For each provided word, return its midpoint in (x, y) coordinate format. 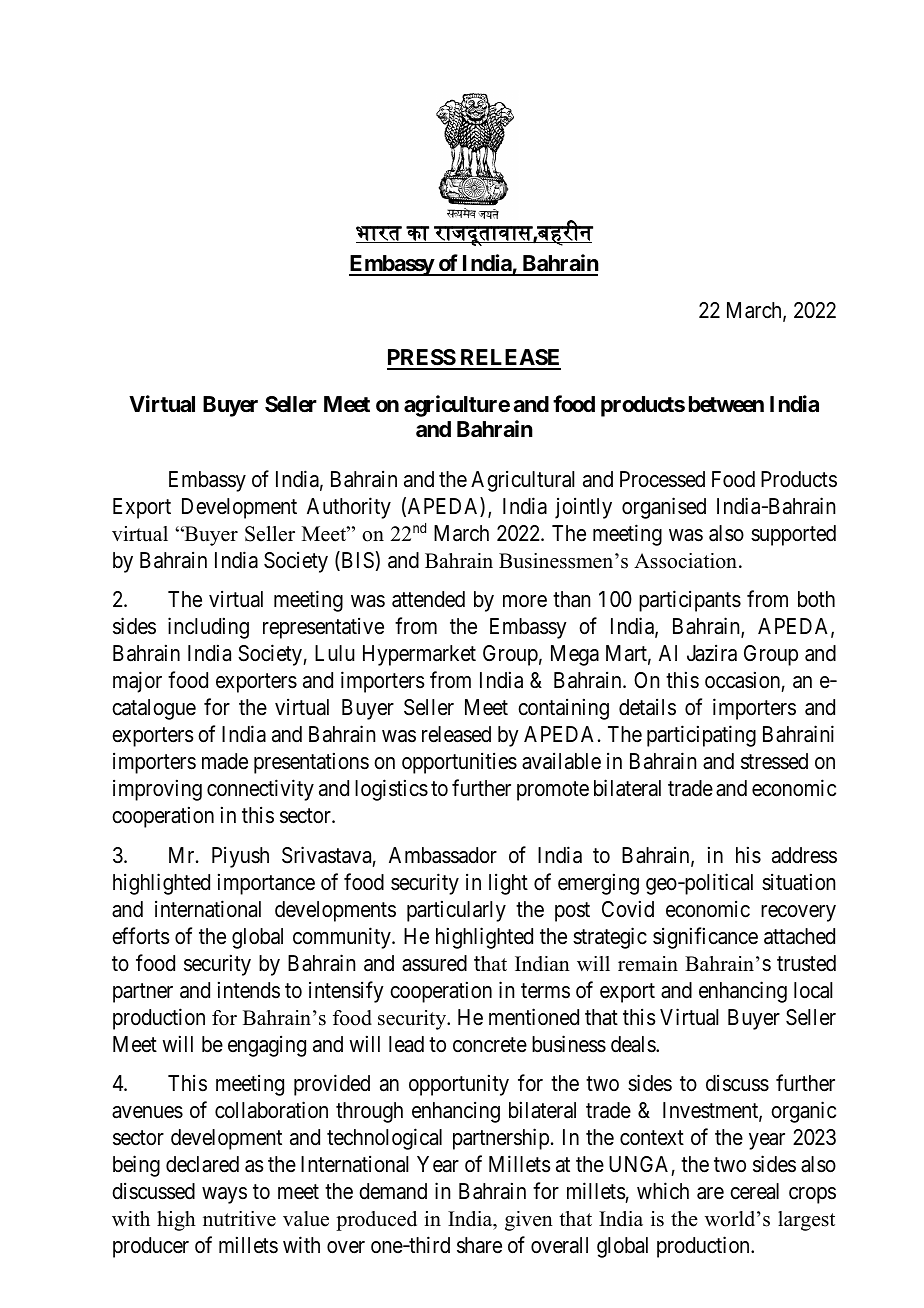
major (137, 682)
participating (701, 736)
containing (563, 709)
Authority (349, 508)
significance (705, 938)
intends (249, 990)
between (726, 404)
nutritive (239, 1219)
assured (434, 963)
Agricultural (522, 481)
